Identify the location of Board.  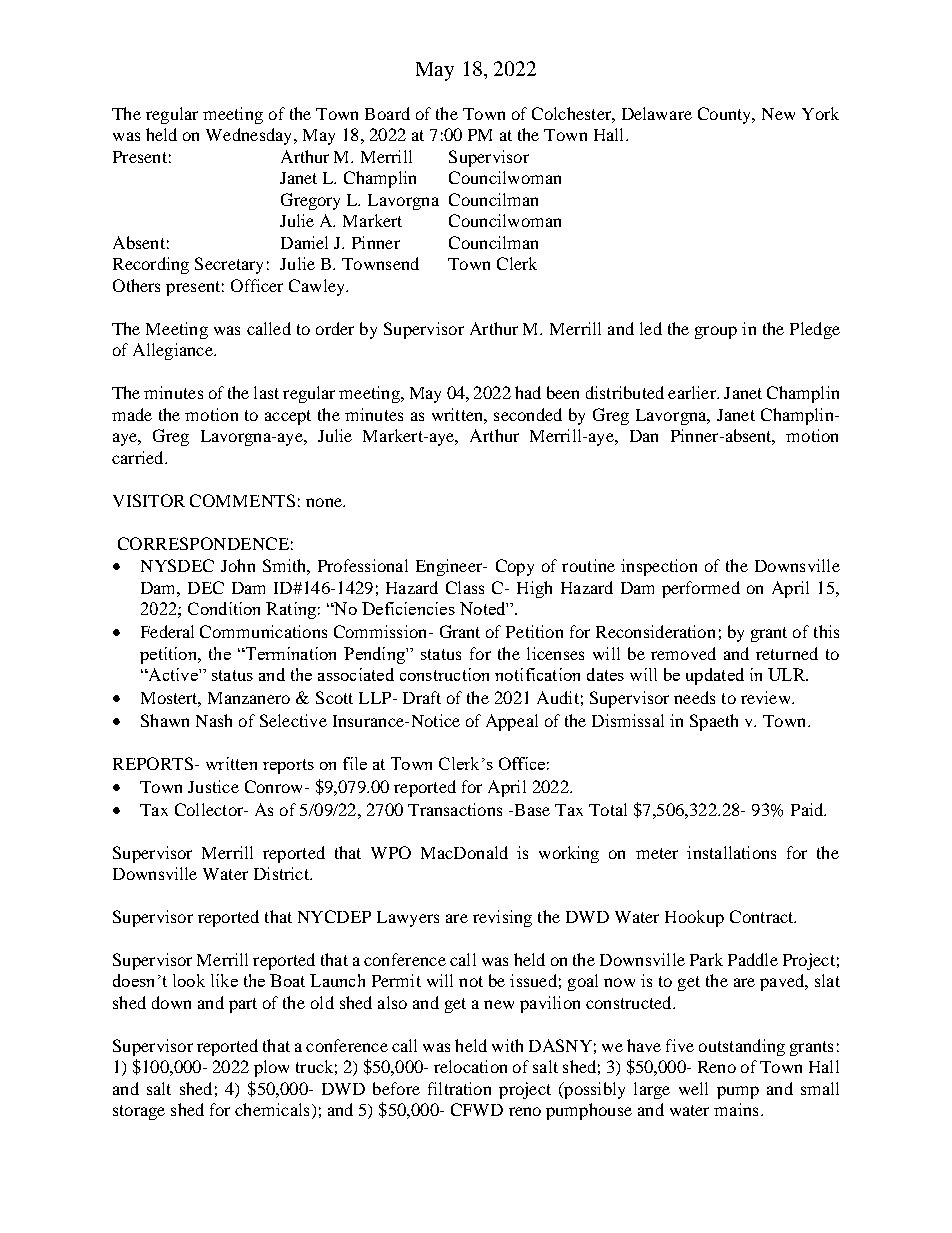
(387, 113).
